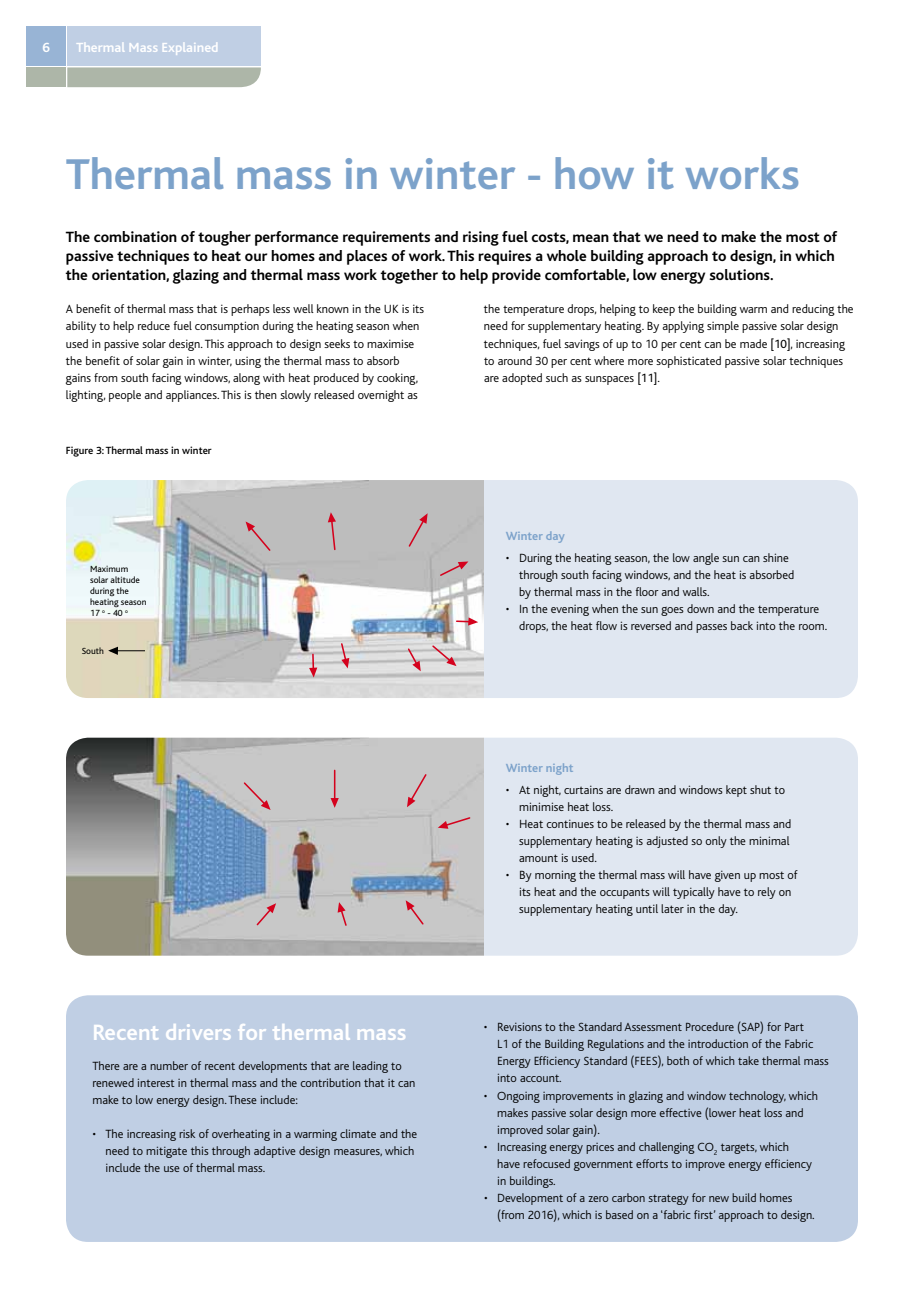  Describe the element at coordinates (481, 238) in the document. I see `rising` at that location.
